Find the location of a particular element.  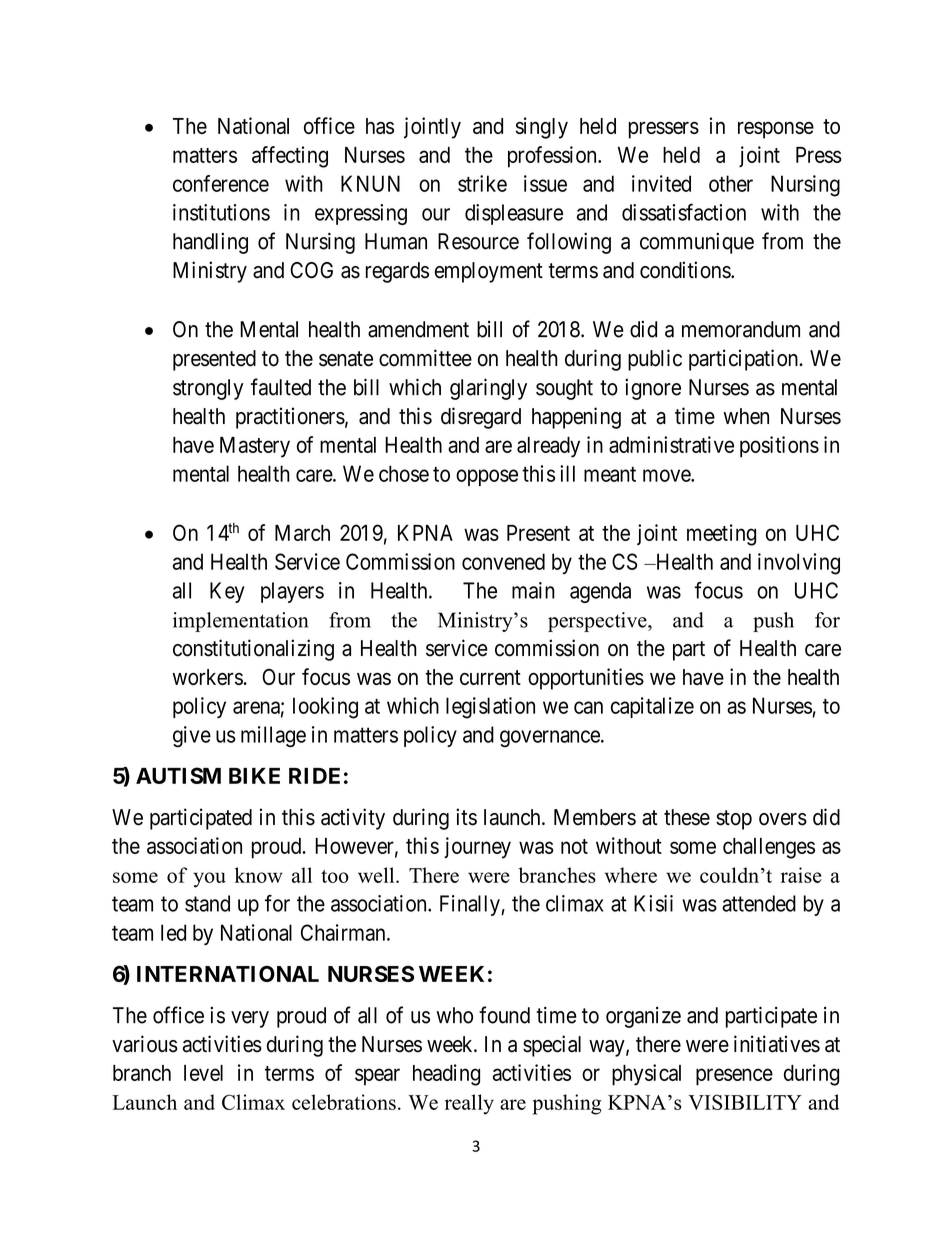

level is located at coordinates (203, 1073).
